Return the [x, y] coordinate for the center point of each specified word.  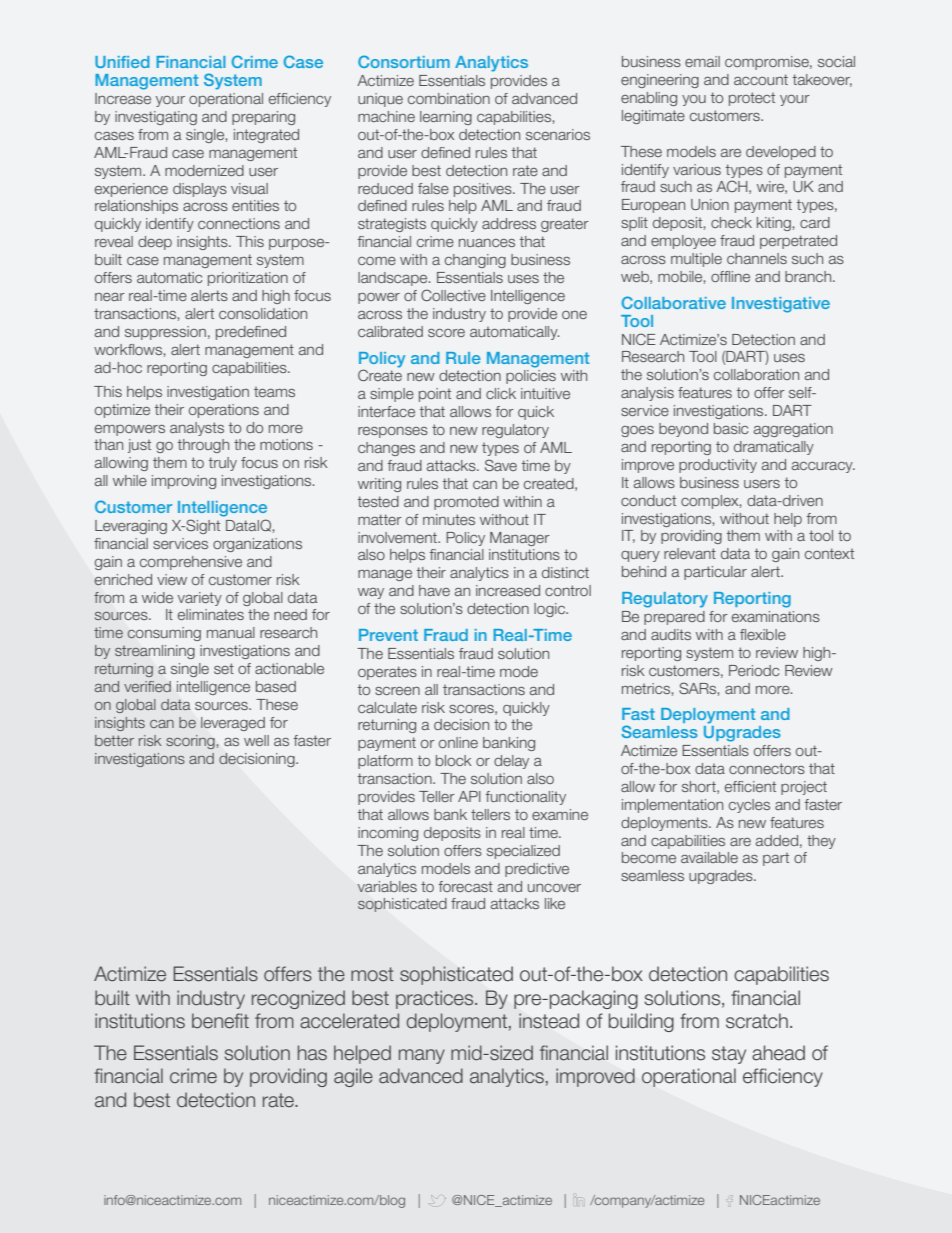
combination [449, 98]
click [501, 393]
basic [731, 428]
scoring [190, 742]
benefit [220, 1021]
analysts [197, 429]
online [458, 742]
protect [752, 99]
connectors [767, 768]
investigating [156, 118]
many [422, 1056]
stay [729, 1055]
